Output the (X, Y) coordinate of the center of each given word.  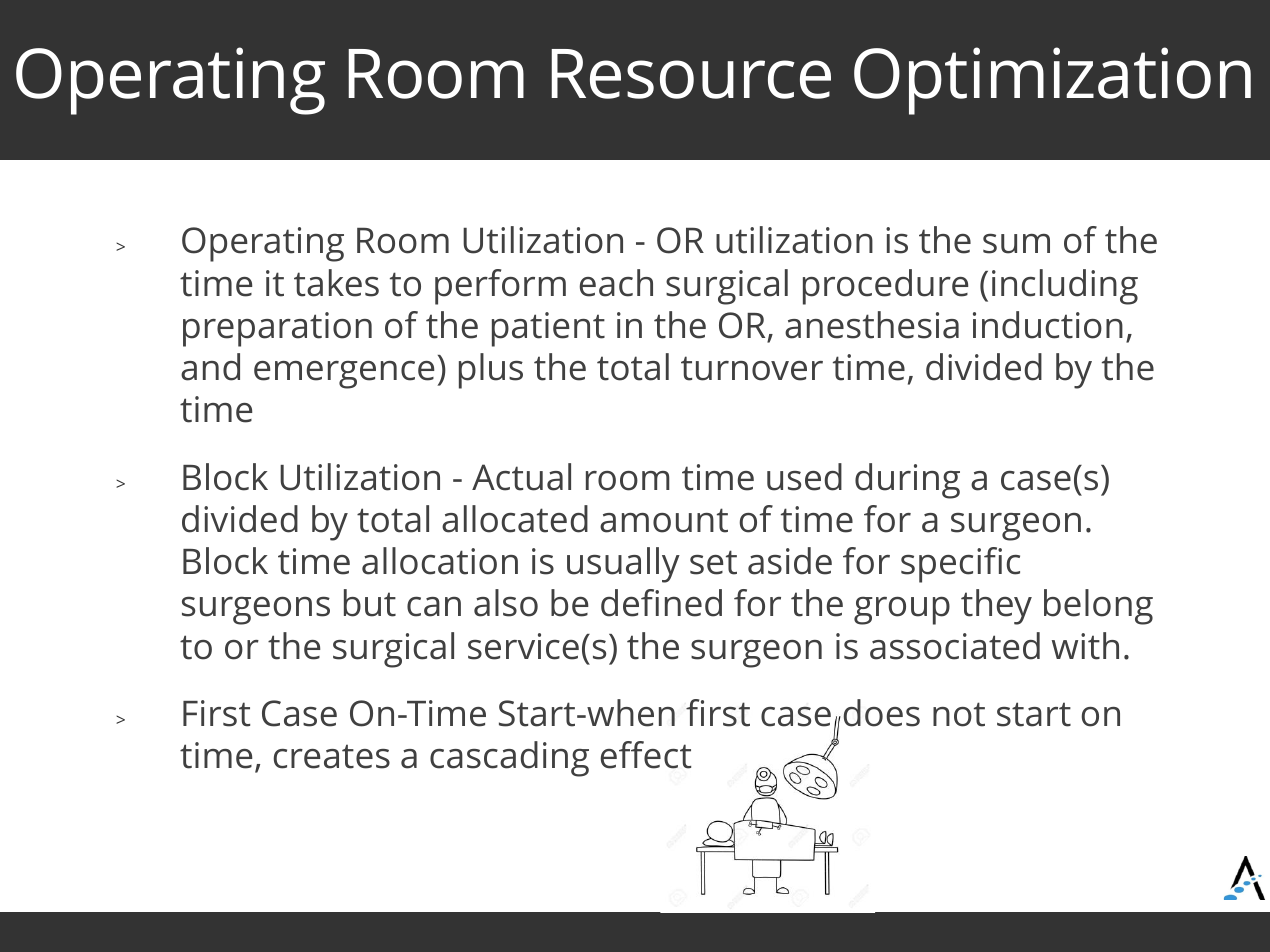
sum (1016, 243)
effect (646, 755)
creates (332, 756)
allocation (440, 561)
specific (960, 565)
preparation (277, 329)
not (959, 714)
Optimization (1052, 81)
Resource (691, 74)
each (616, 283)
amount (664, 520)
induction (1048, 325)
